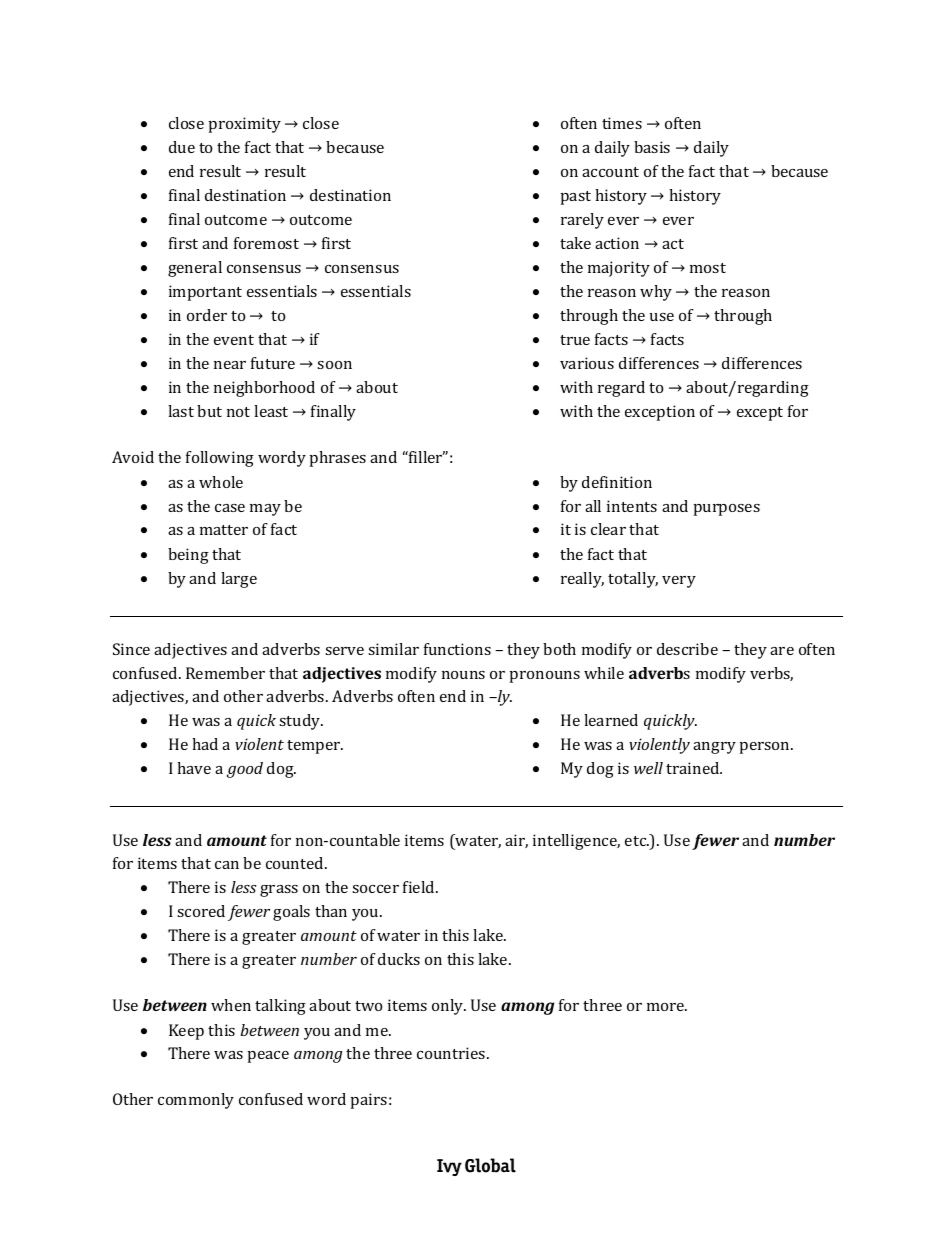 Image resolution: width=952 pixels, height=1233 pixels. I want to click on basis, so click(652, 147).
